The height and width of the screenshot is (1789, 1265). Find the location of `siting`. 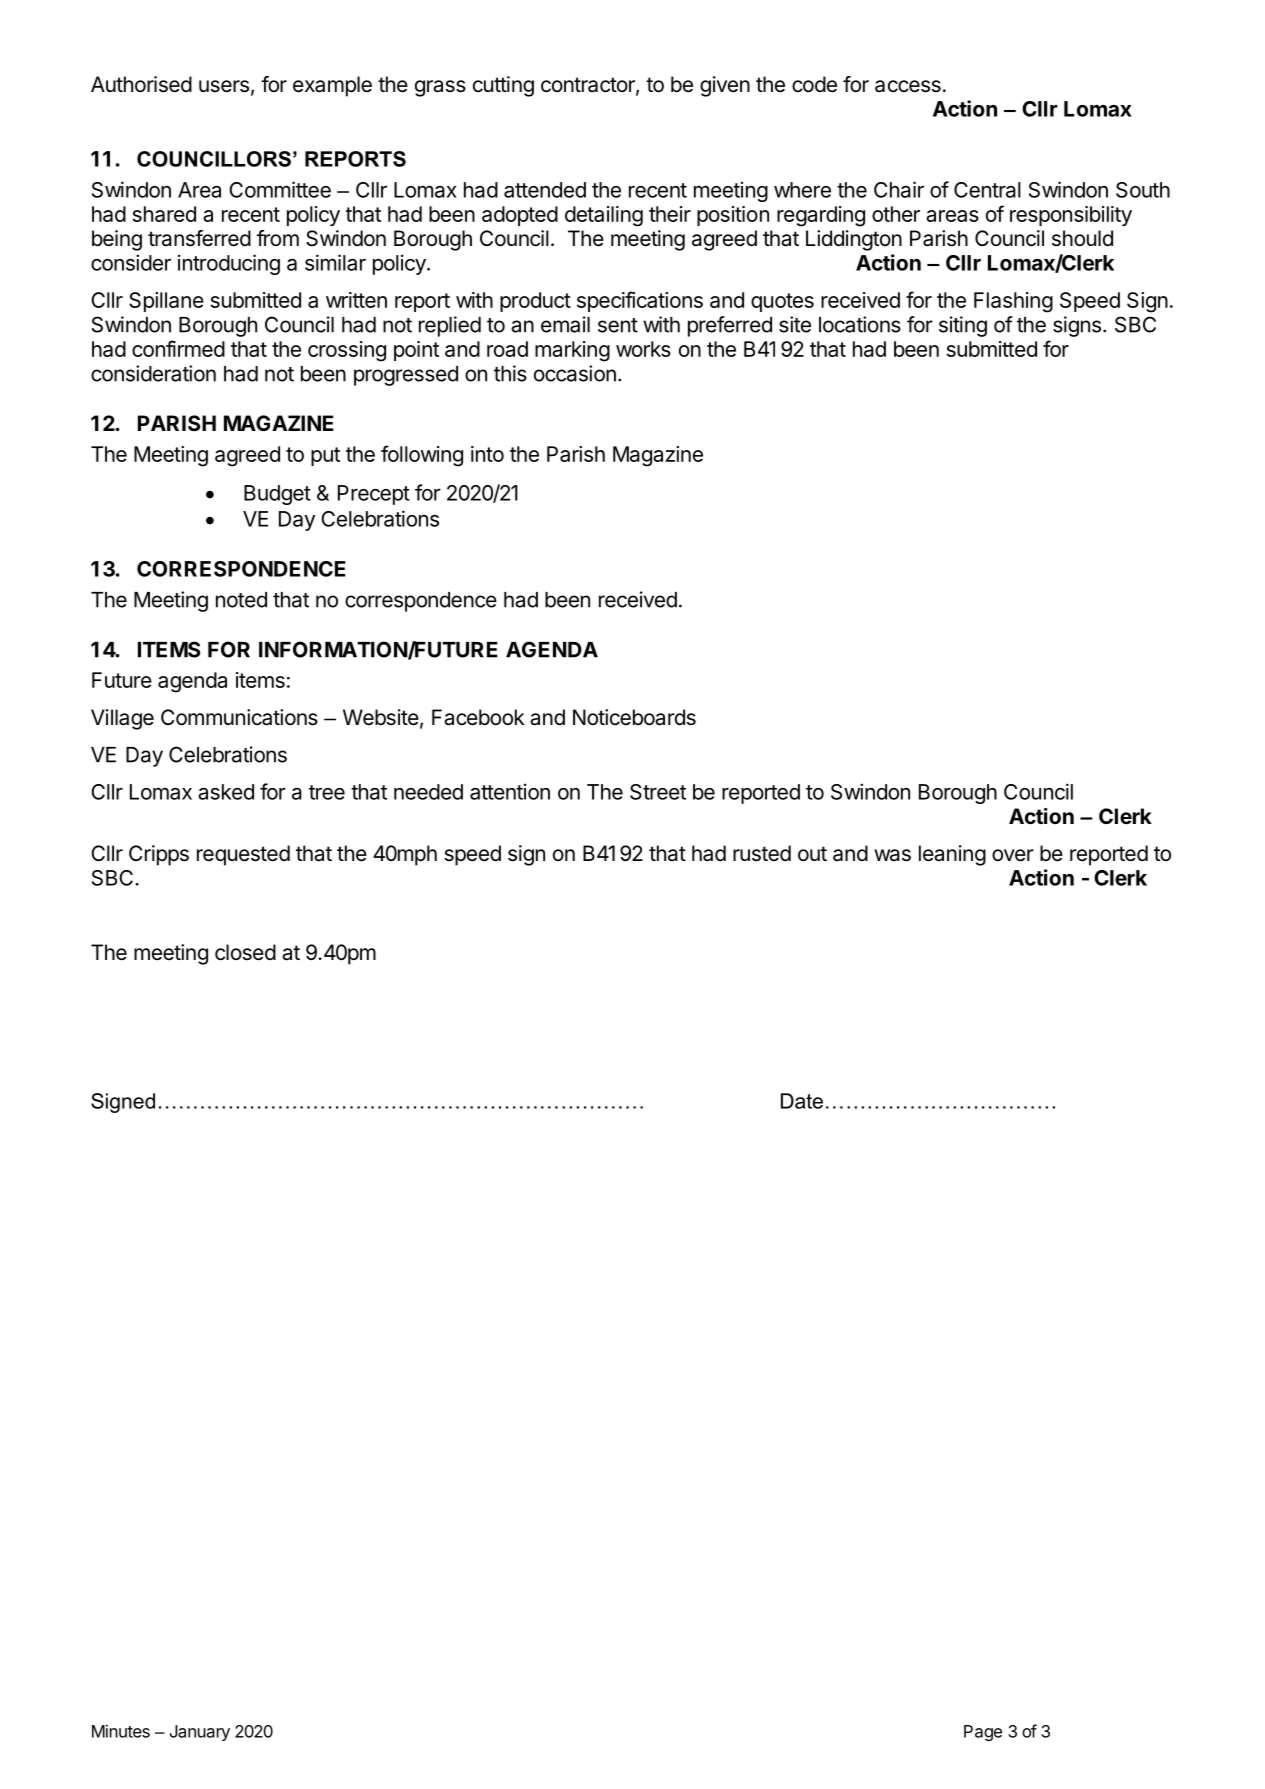

siting is located at coordinates (963, 326).
